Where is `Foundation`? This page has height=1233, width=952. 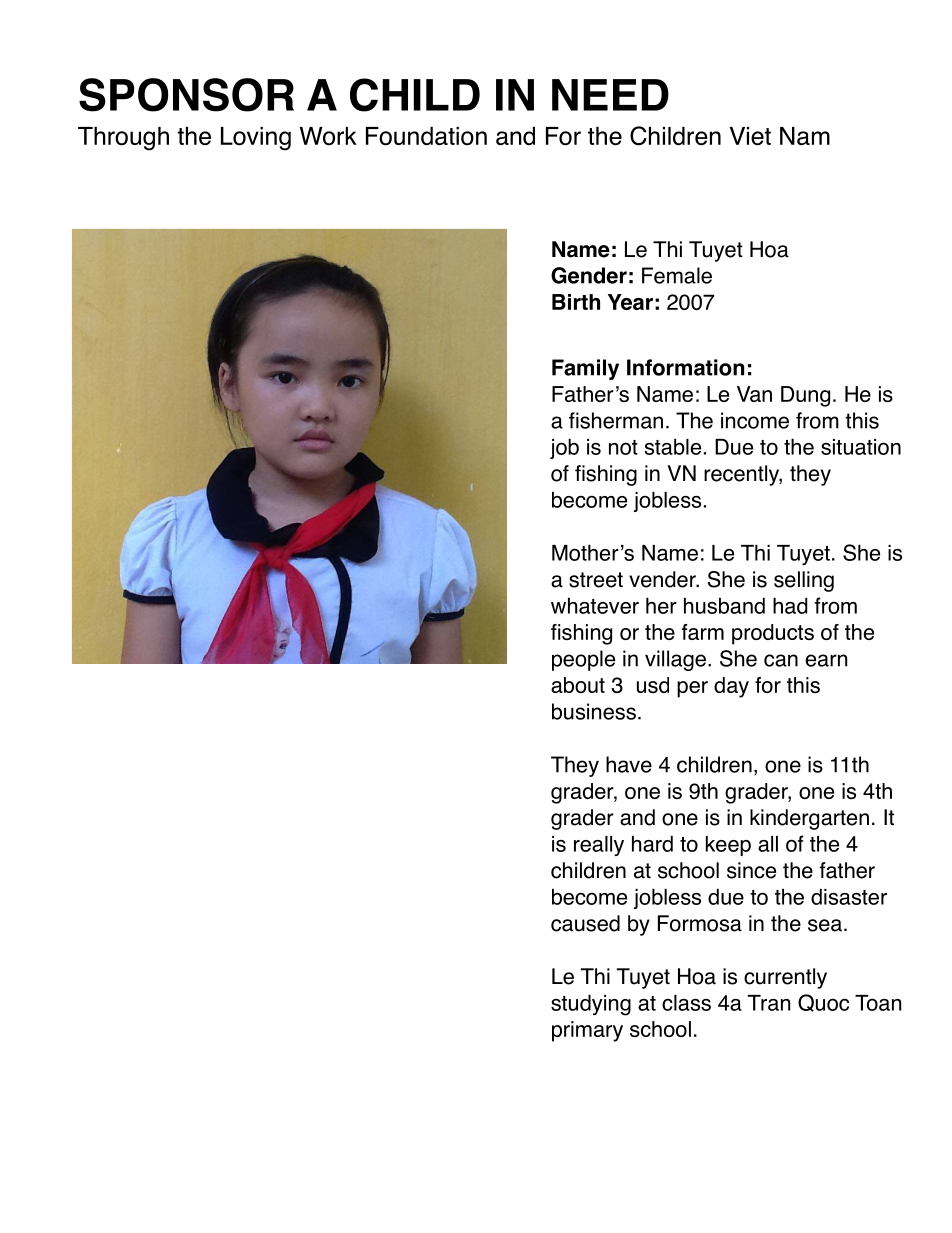 Foundation is located at coordinates (426, 136).
